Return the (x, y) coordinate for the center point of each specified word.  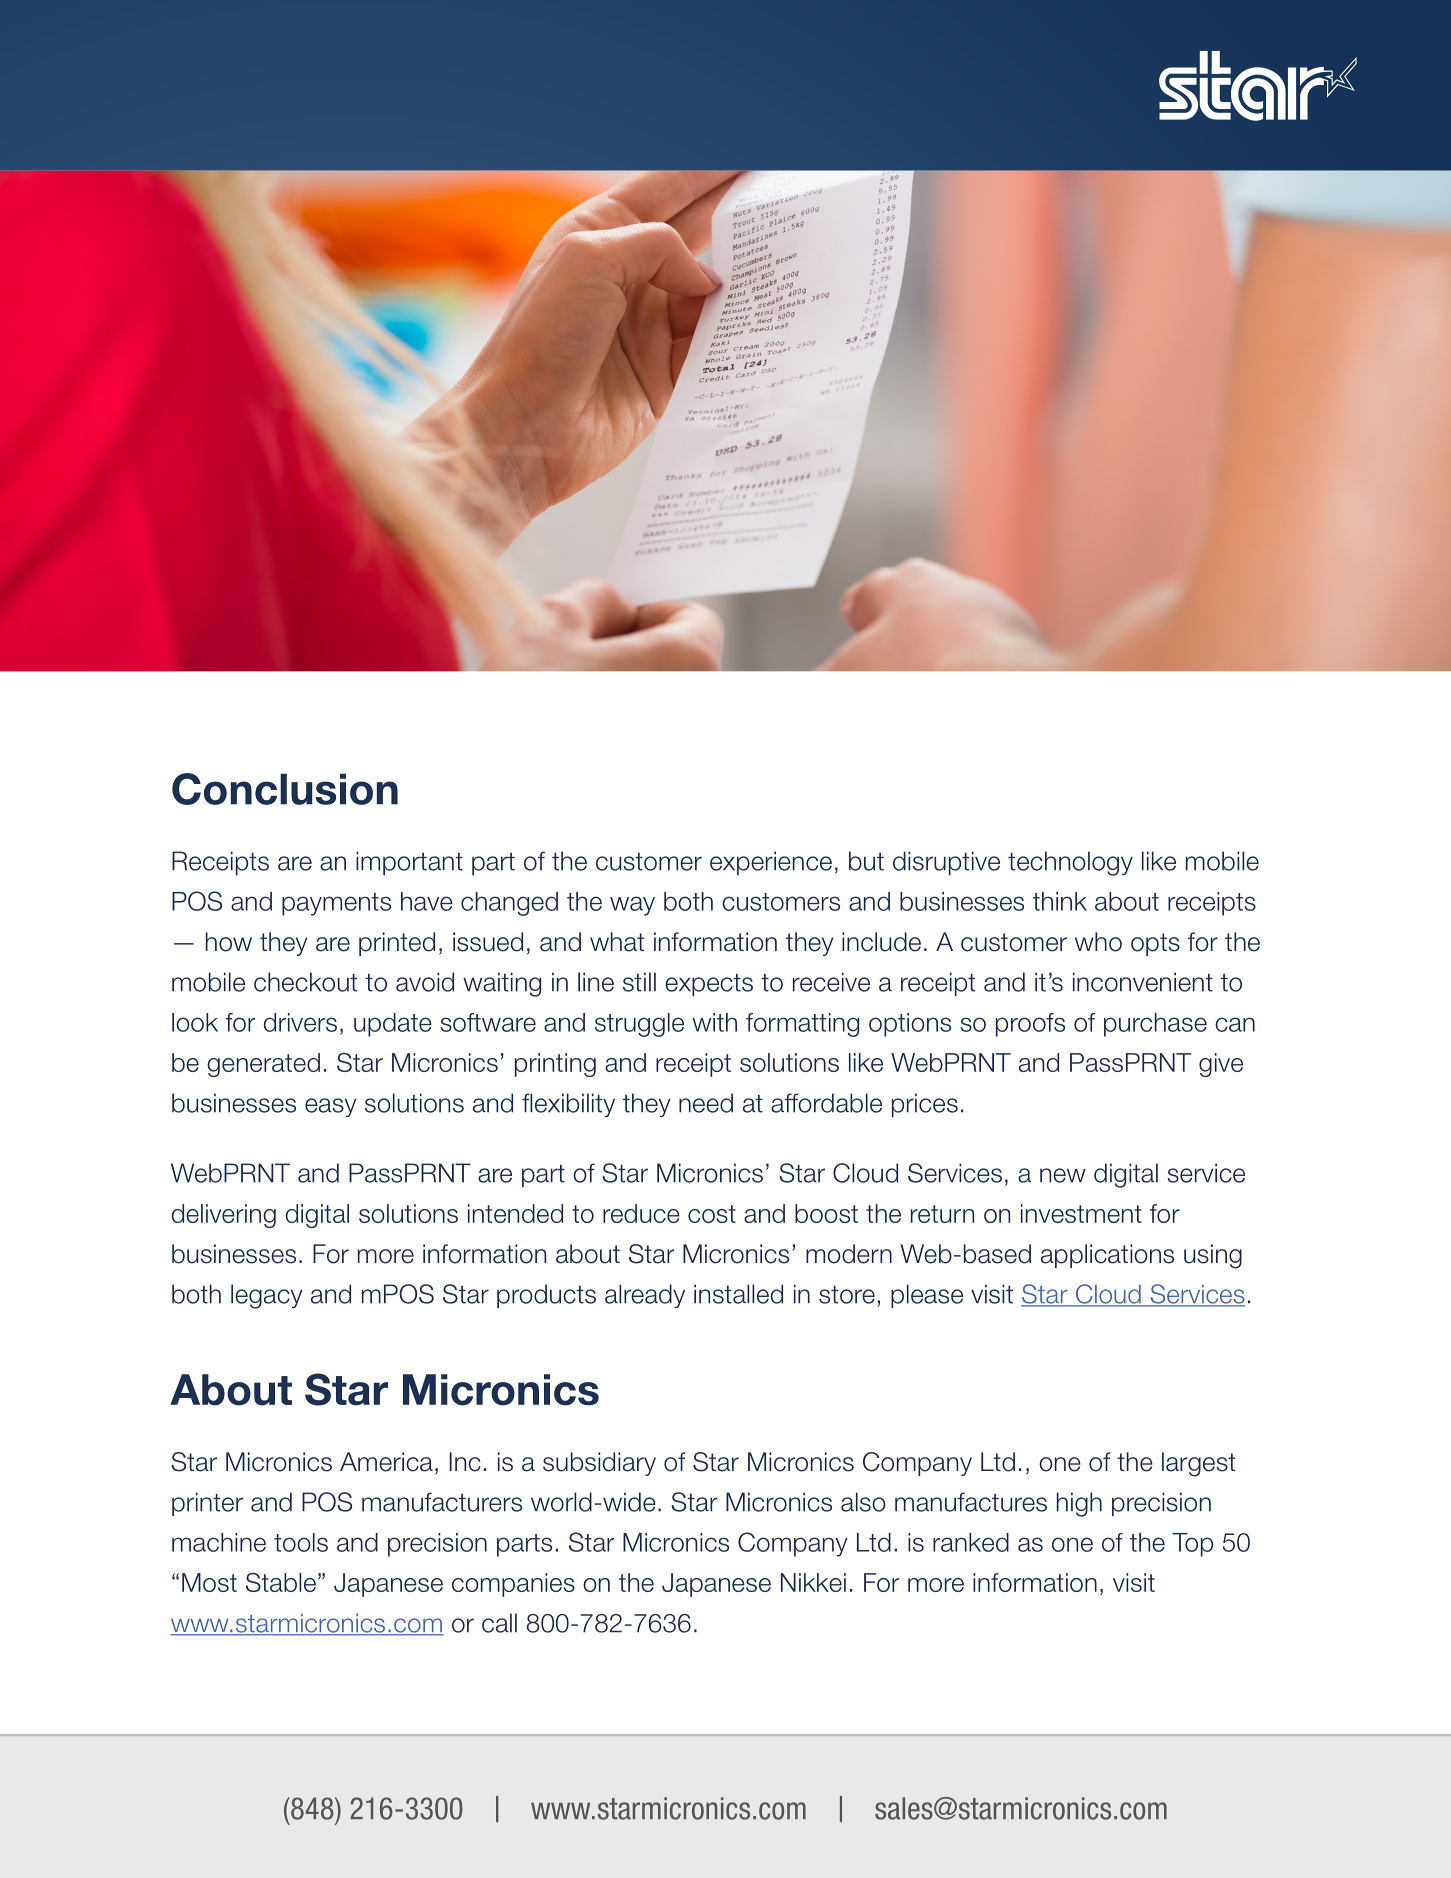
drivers (300, 1022)
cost (712, 1214)
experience (771, 863)
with (714, 1022)
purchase (1155, 1025)
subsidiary (599, 1464)
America (386, 1462)
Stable (281, 1582)
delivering (224, 1216)
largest (1198, 1464)
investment (1081, 1213)
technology (1070, 863)
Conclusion (285, 789)
